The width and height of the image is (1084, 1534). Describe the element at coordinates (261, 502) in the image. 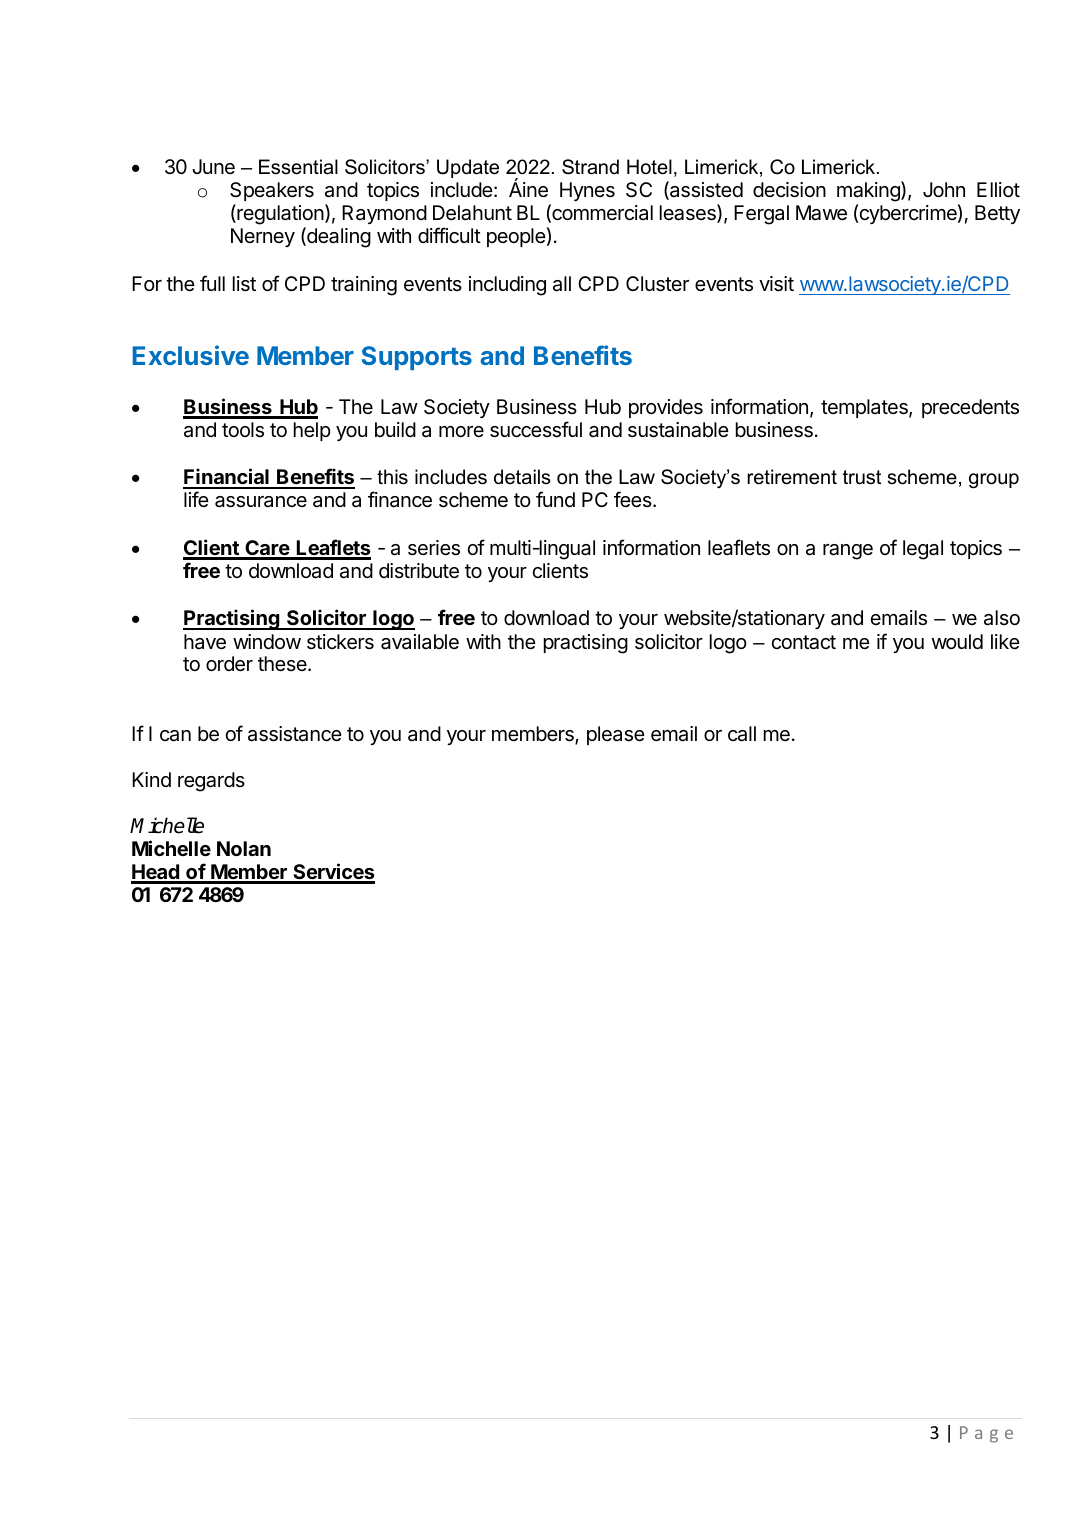

I see `assurance` at that location.
